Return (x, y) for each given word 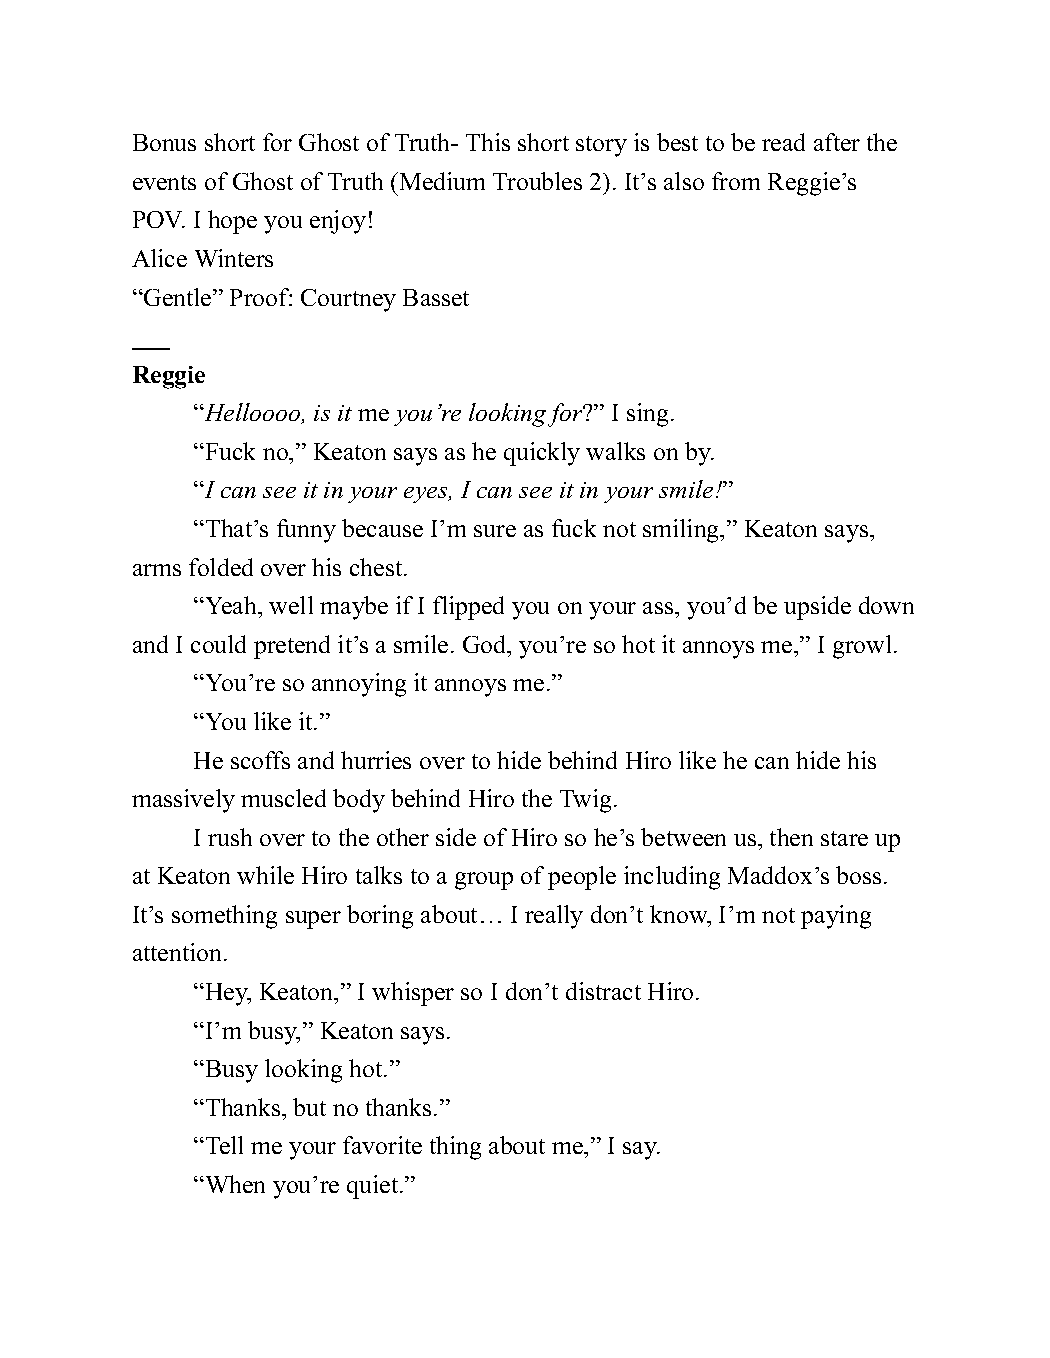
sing (649, 415)
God (486, 644)
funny (306, 531)
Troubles (537, 181)
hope (232, 222)
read (783, 142)
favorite (382, 1145)
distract (603, 991)
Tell (224, 1145)
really (554, 917)
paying (836, 917)
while (265, 875)
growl (862, 647)
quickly (542, 454)
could (218, 644)
